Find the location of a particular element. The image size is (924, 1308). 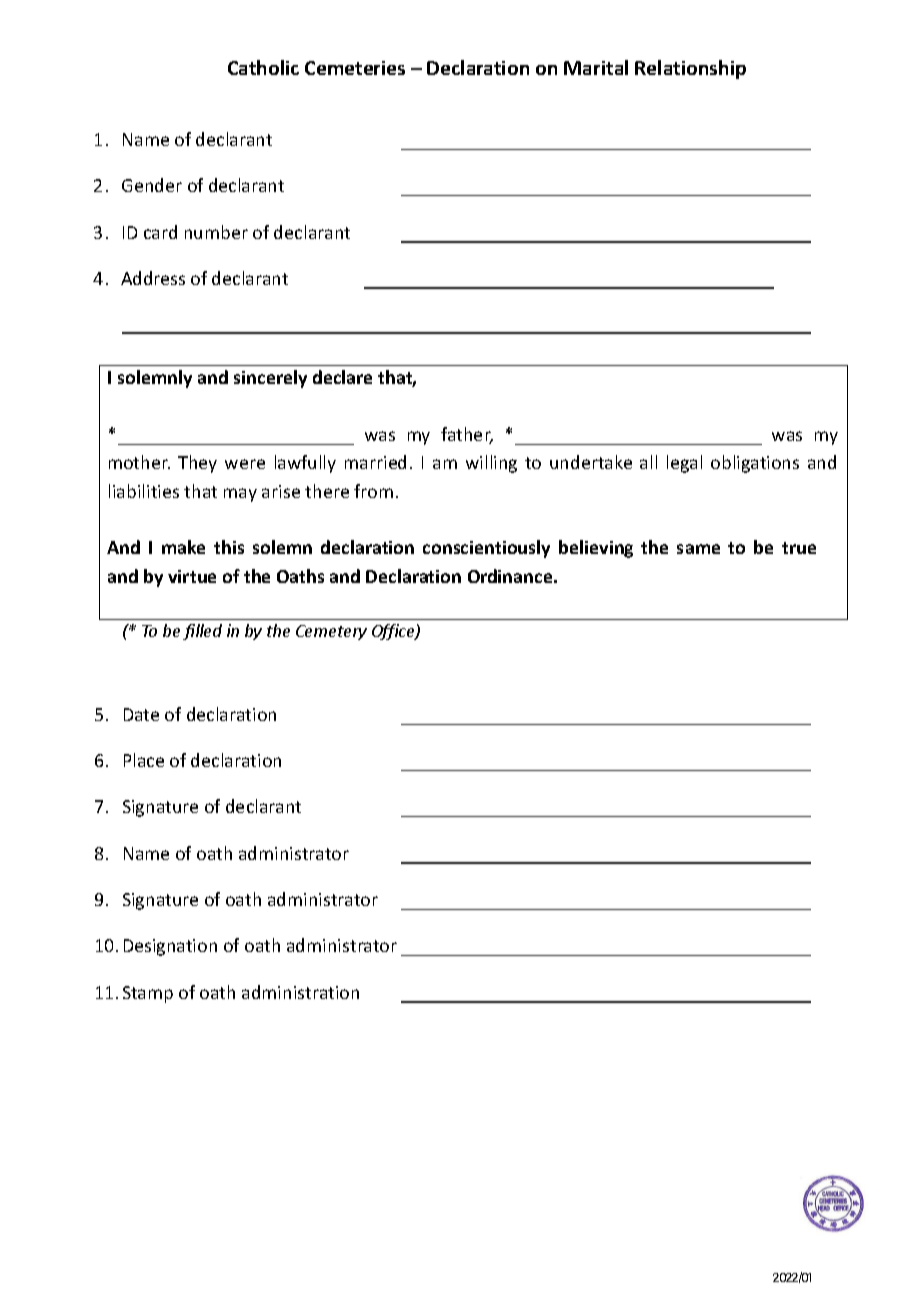

Stamp is located at coordinates (148, 994).
